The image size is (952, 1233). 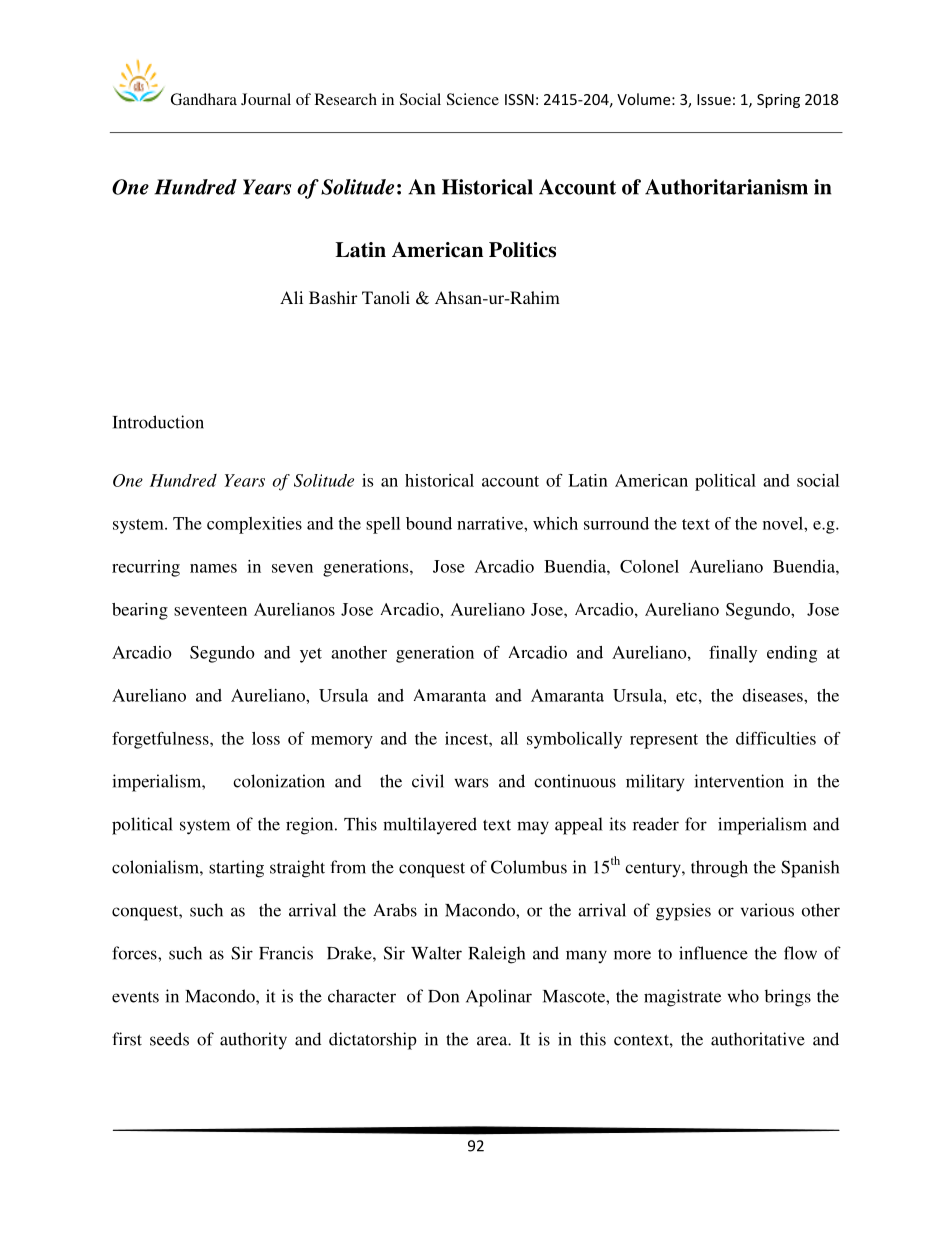 I want to click on Journal, so click(x=266, y=99).
